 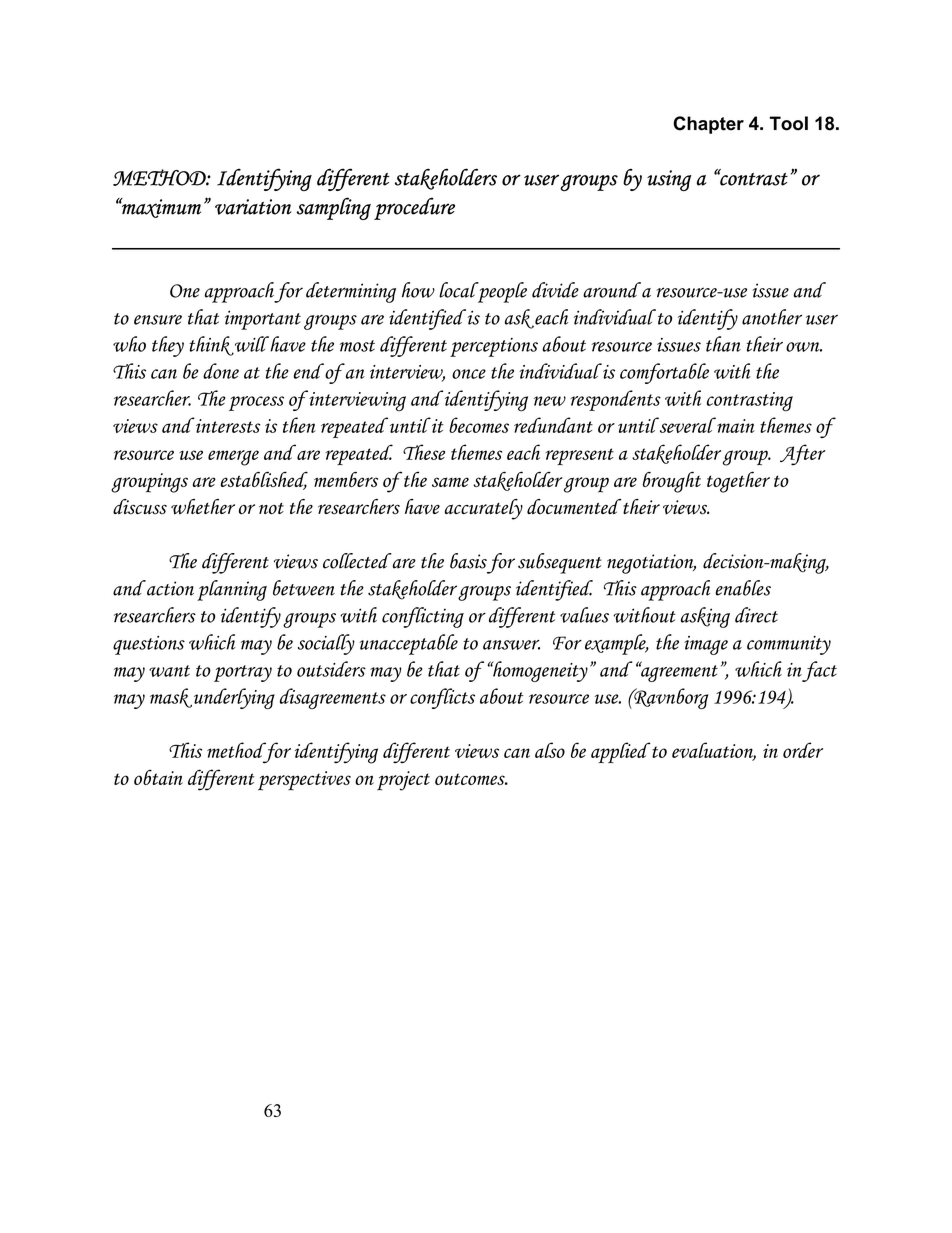 What do you see at coordinates (253, 207) in the document?
I see `variation` at bounding box center [253, 207].
